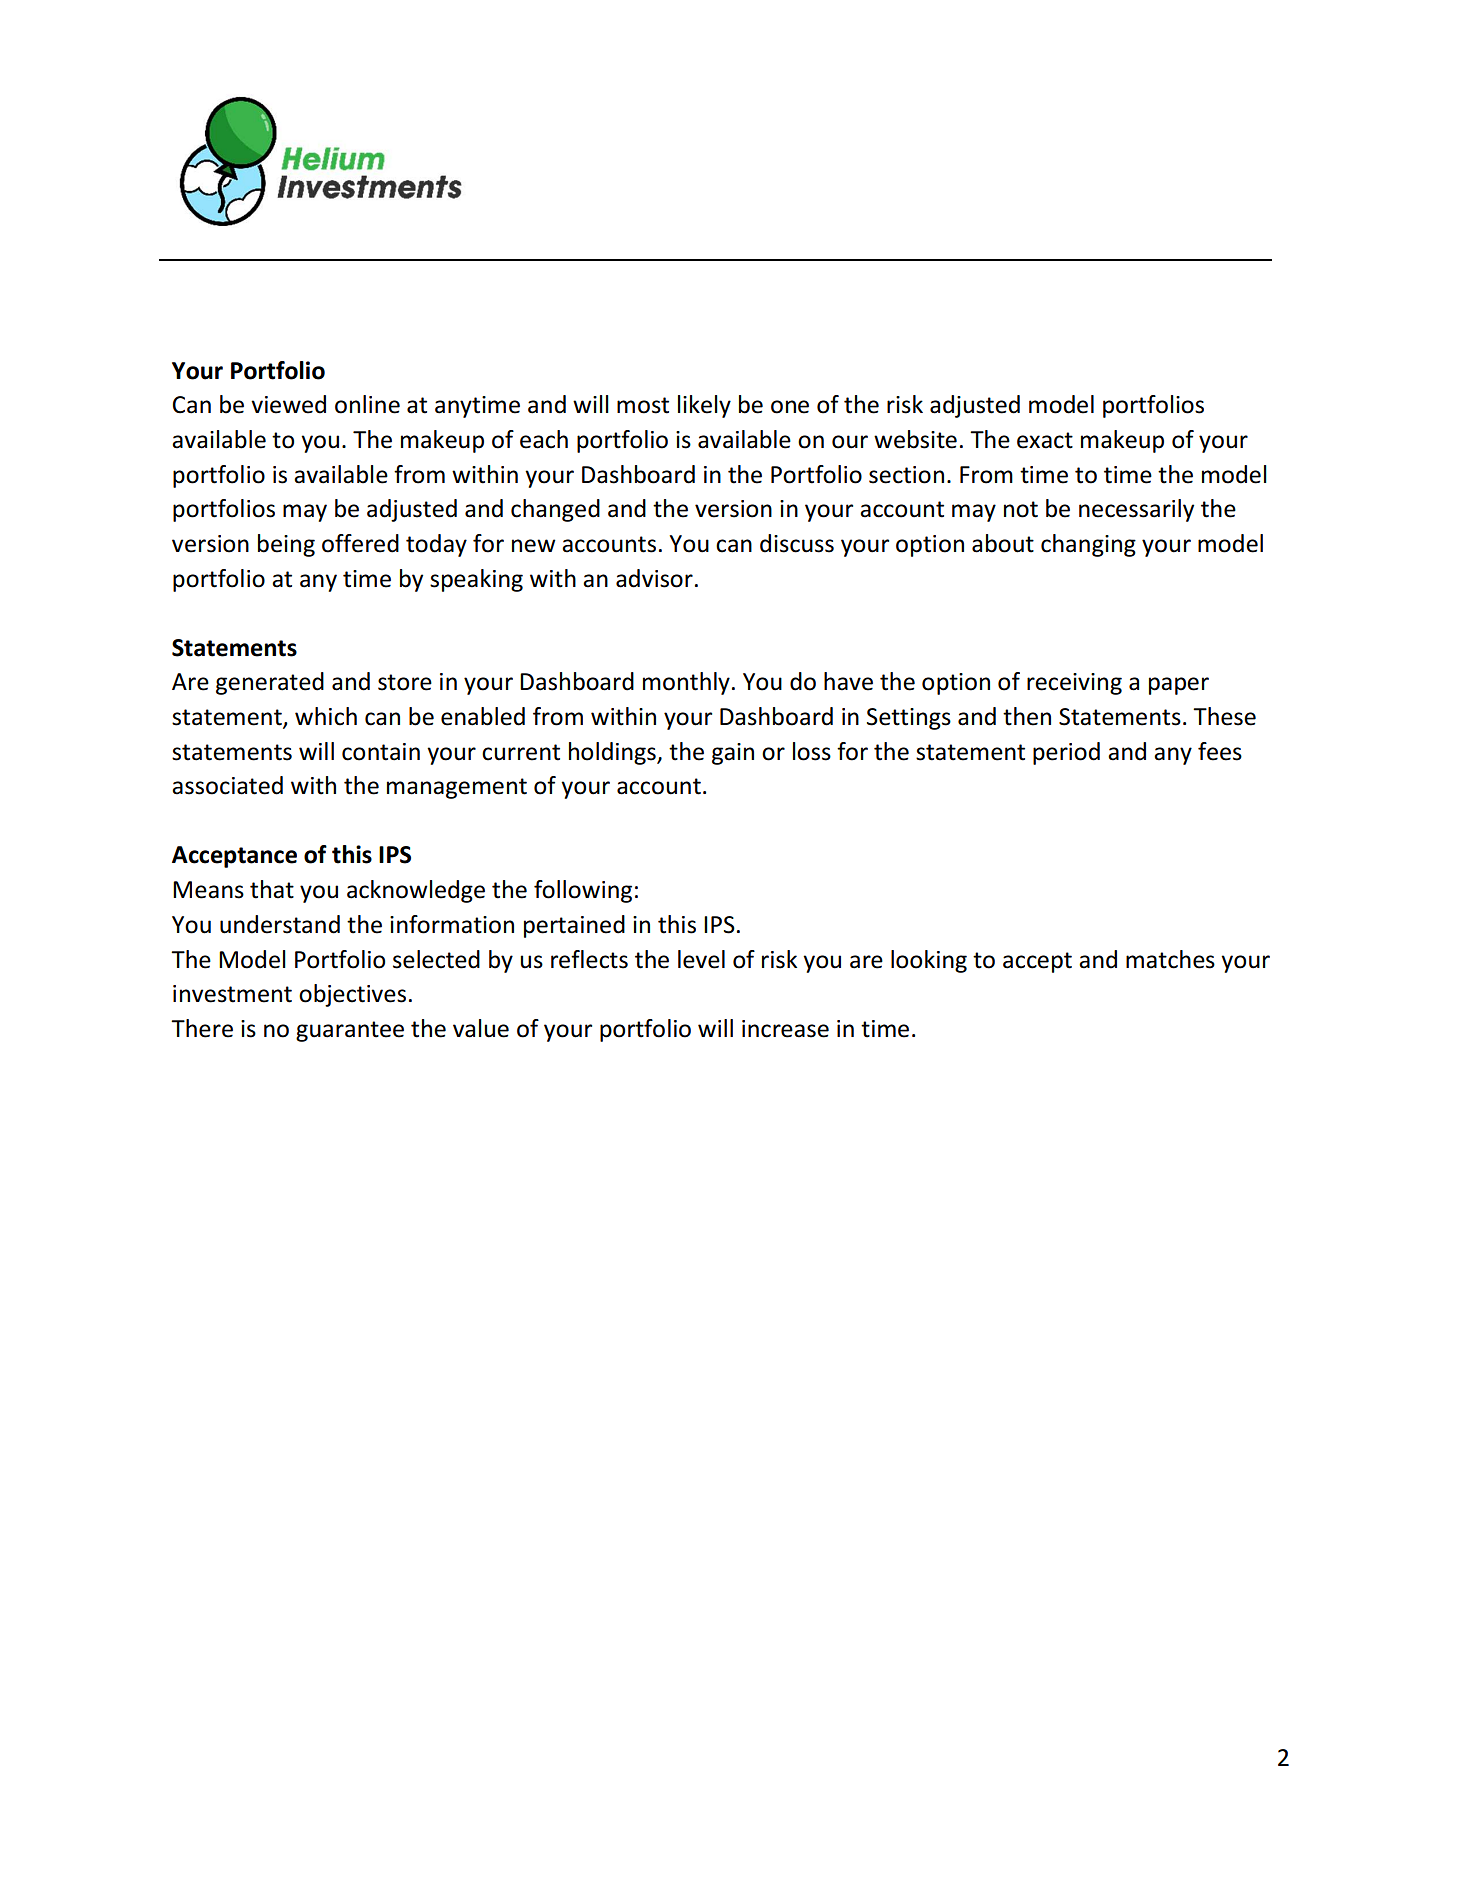  Describe the element at coordinates (1088, 545) in the screenshot. I see `changing` at that location.
